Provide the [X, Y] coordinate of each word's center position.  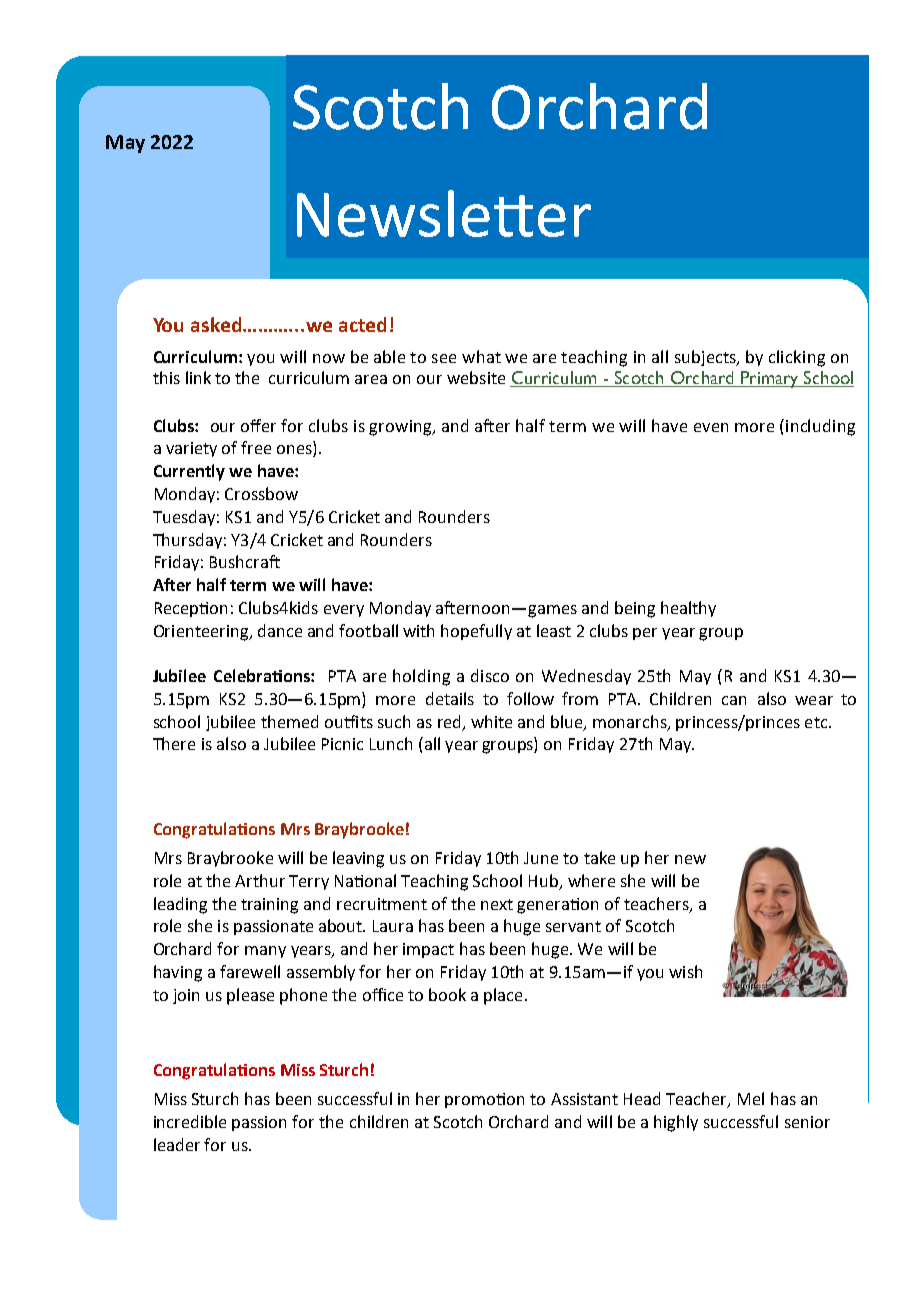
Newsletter [444, 213]
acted [362, 324]
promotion [484, 1100]
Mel [751, 1098]
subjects [706, 358]
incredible [190, 1121]
